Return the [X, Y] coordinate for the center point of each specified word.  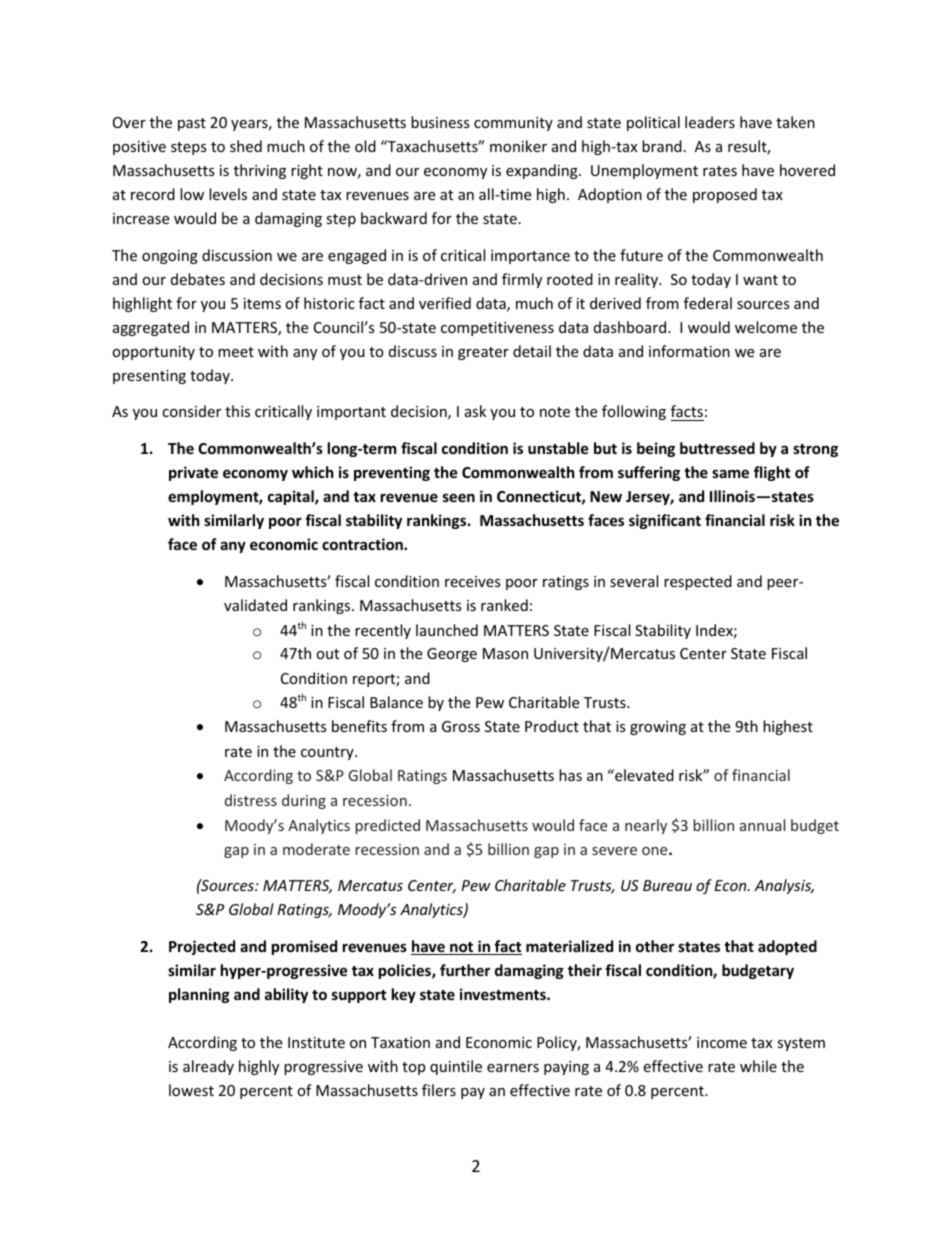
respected [698, 582]
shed [246, 146]
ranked [504, 605]
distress [251, 800]
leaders [710, 122]
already [208, 1067]
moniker [518, 146]
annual [762, 825]
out [327, 654]
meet [236, 352]
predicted [387, 826]
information [689, 351]
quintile [456, 1067]
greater [483, 353]
